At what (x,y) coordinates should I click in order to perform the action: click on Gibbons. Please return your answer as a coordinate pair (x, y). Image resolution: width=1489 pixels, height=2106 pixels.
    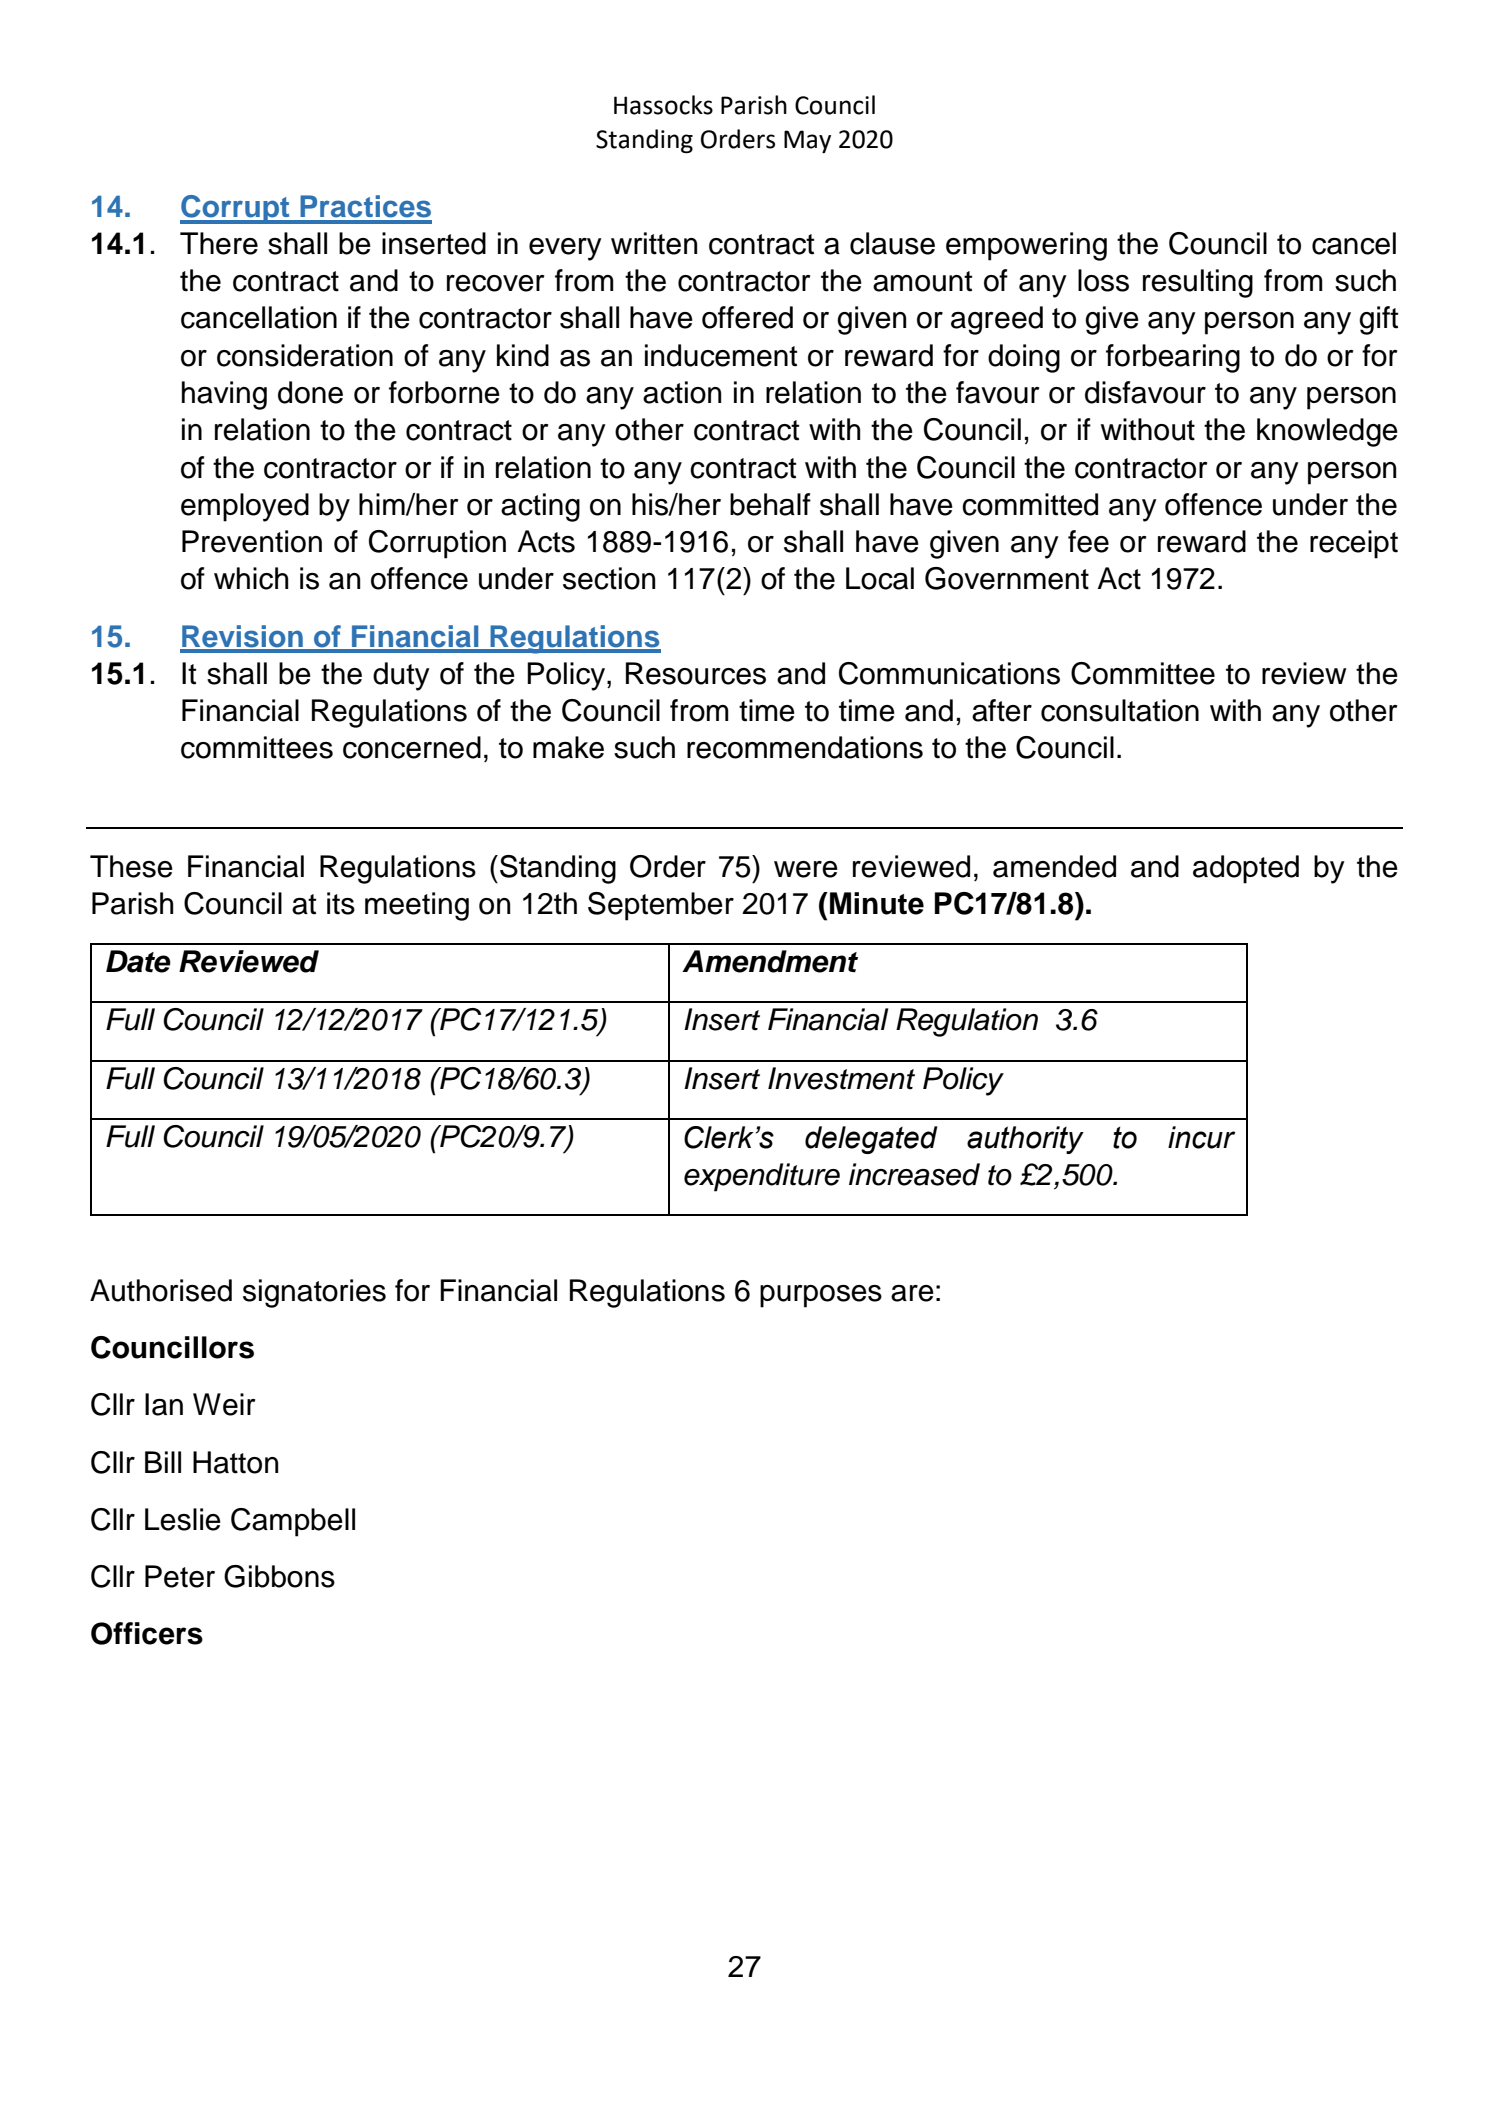
    Looking at the image, I should click on (279, 1576).
